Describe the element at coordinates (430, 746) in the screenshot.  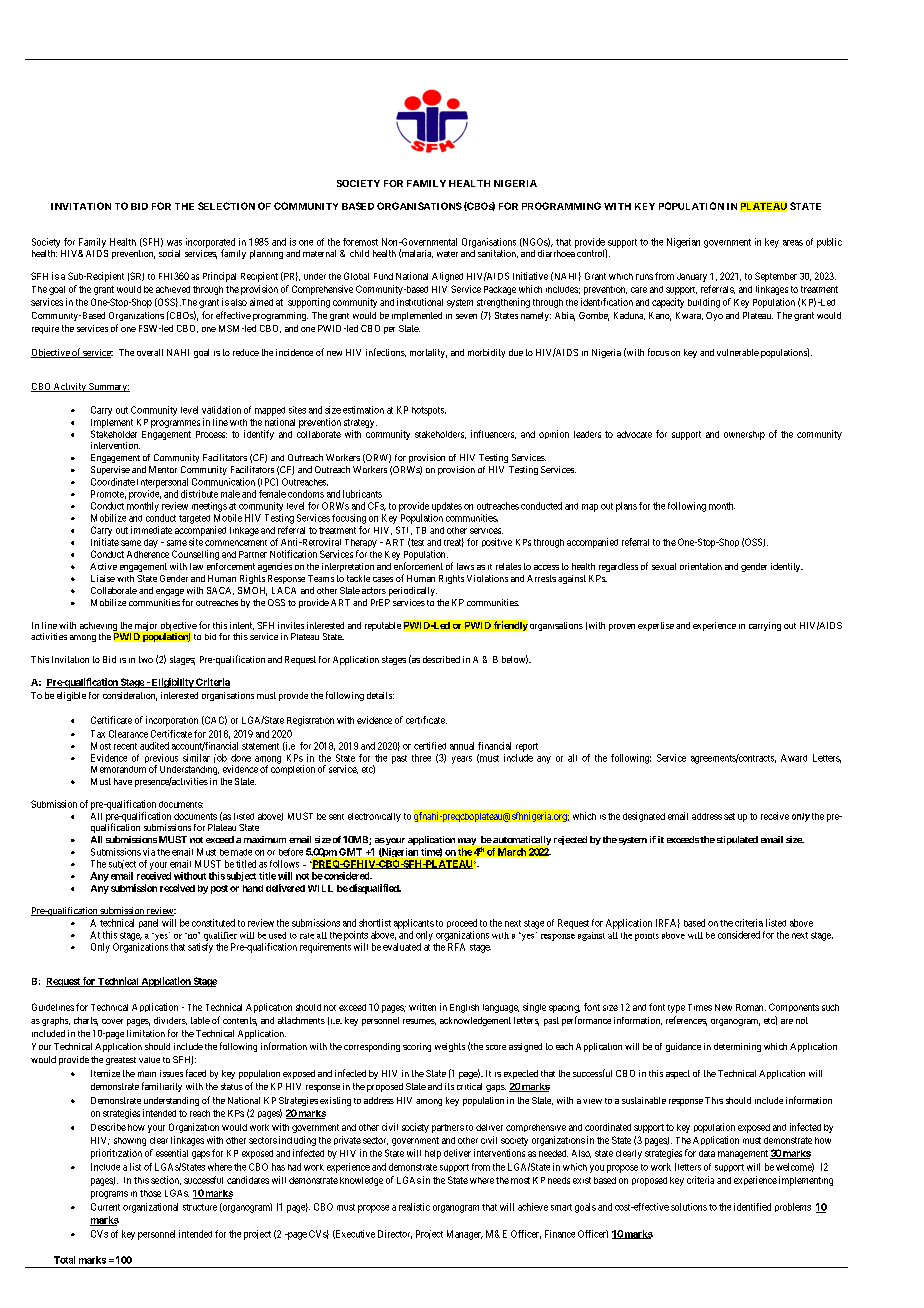
I see `certified` at that location.
